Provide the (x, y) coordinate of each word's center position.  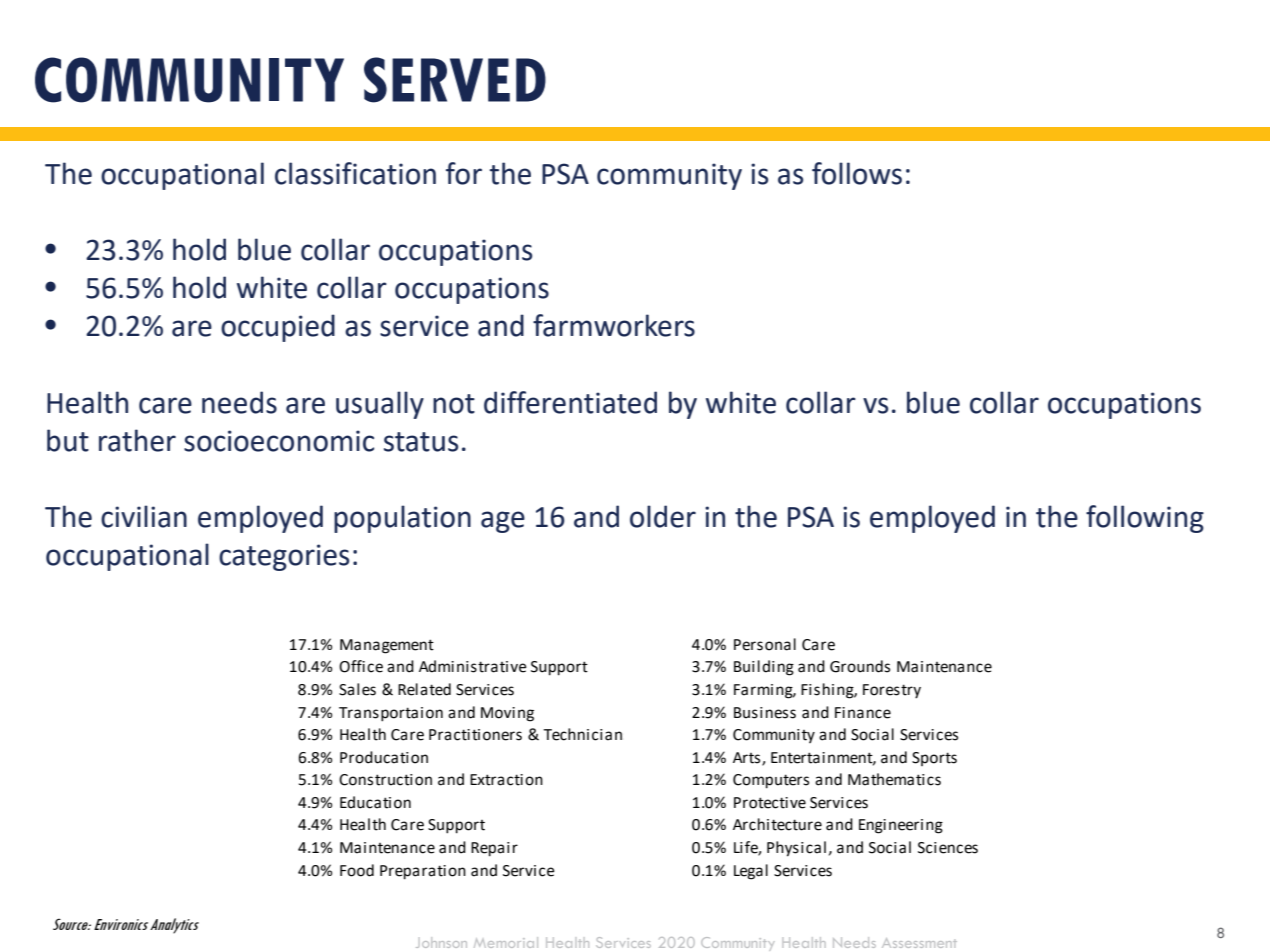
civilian (144, 516)
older (663, 516)
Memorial (506, 942)
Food (357, 870)
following (1145, 519)
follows (857, 173)
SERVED (455, 80)
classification (355, 173)
